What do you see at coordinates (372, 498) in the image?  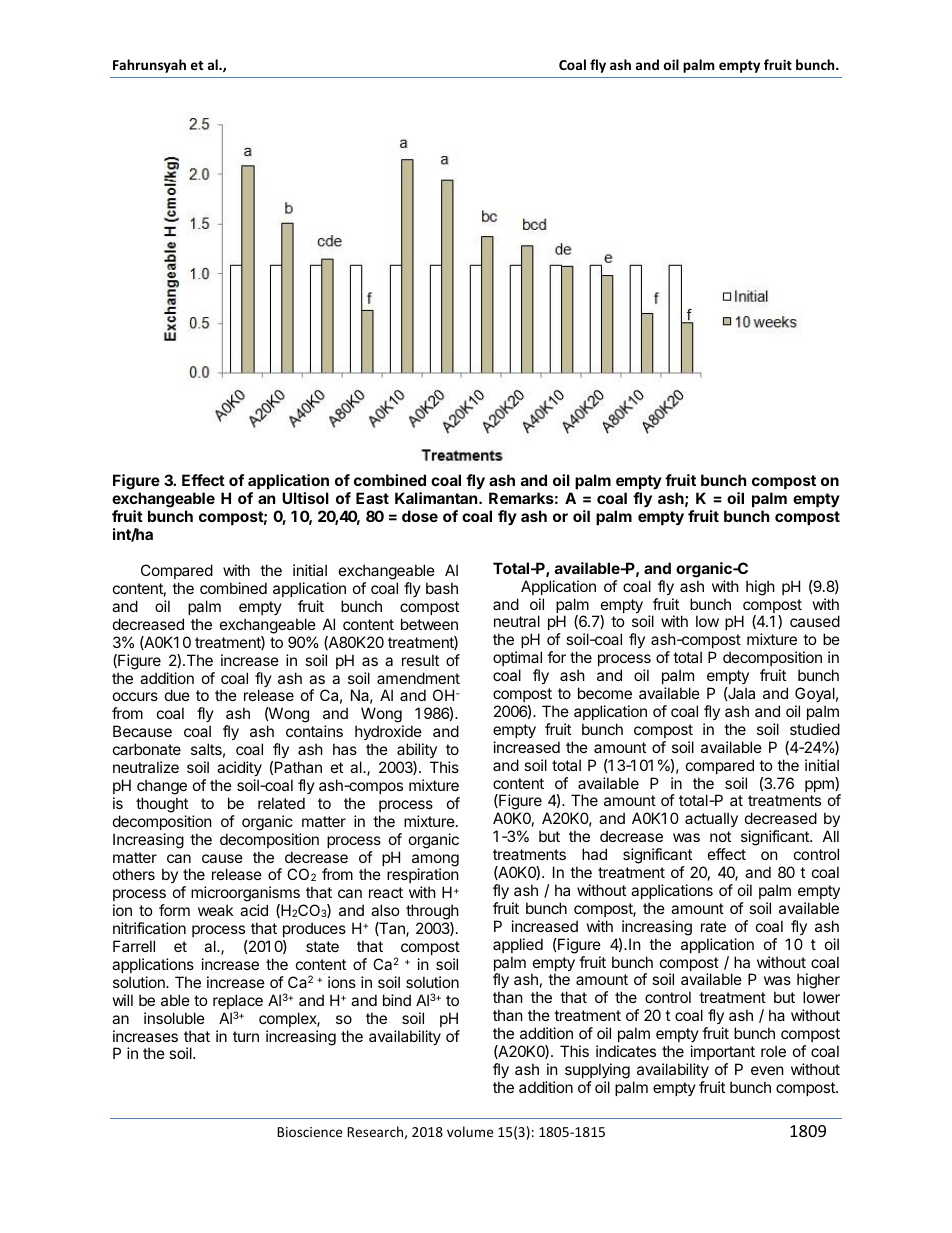 I see `East` at bounding box center [372, 498].
